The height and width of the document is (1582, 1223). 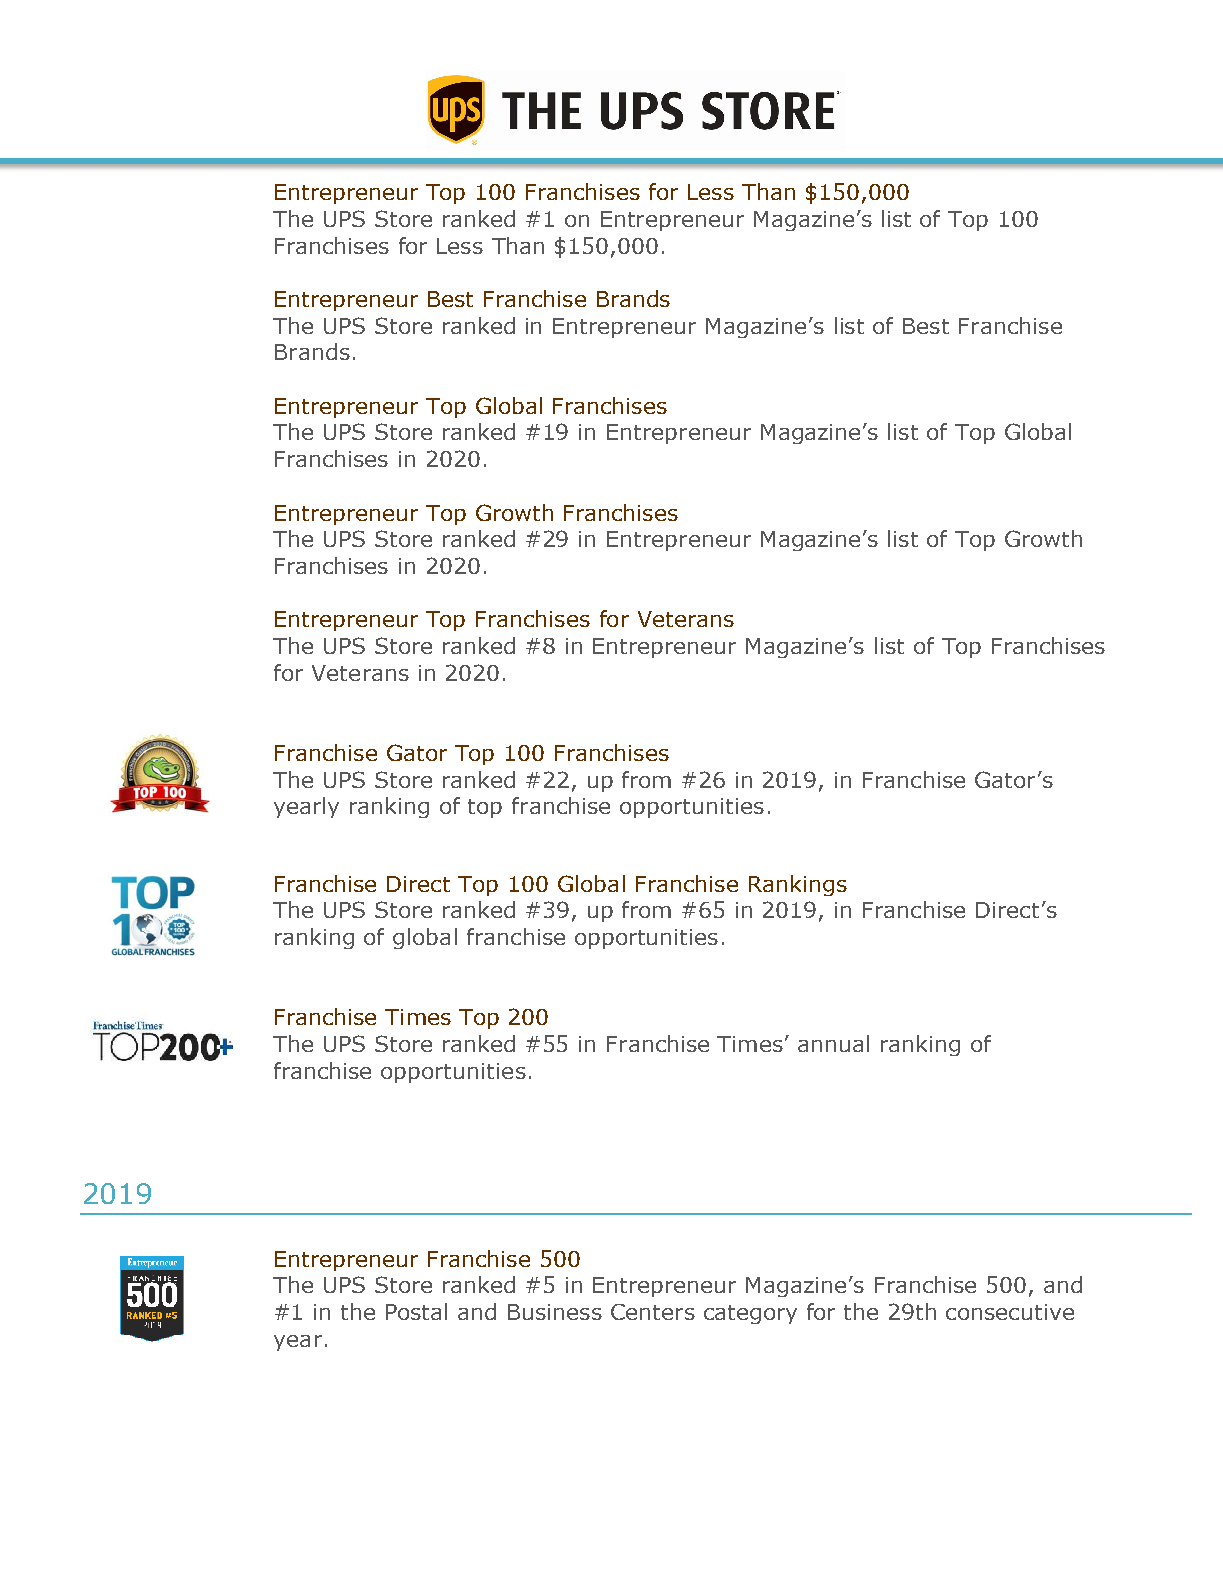 I want to click on Centers, so click(x=653, y=1312).
